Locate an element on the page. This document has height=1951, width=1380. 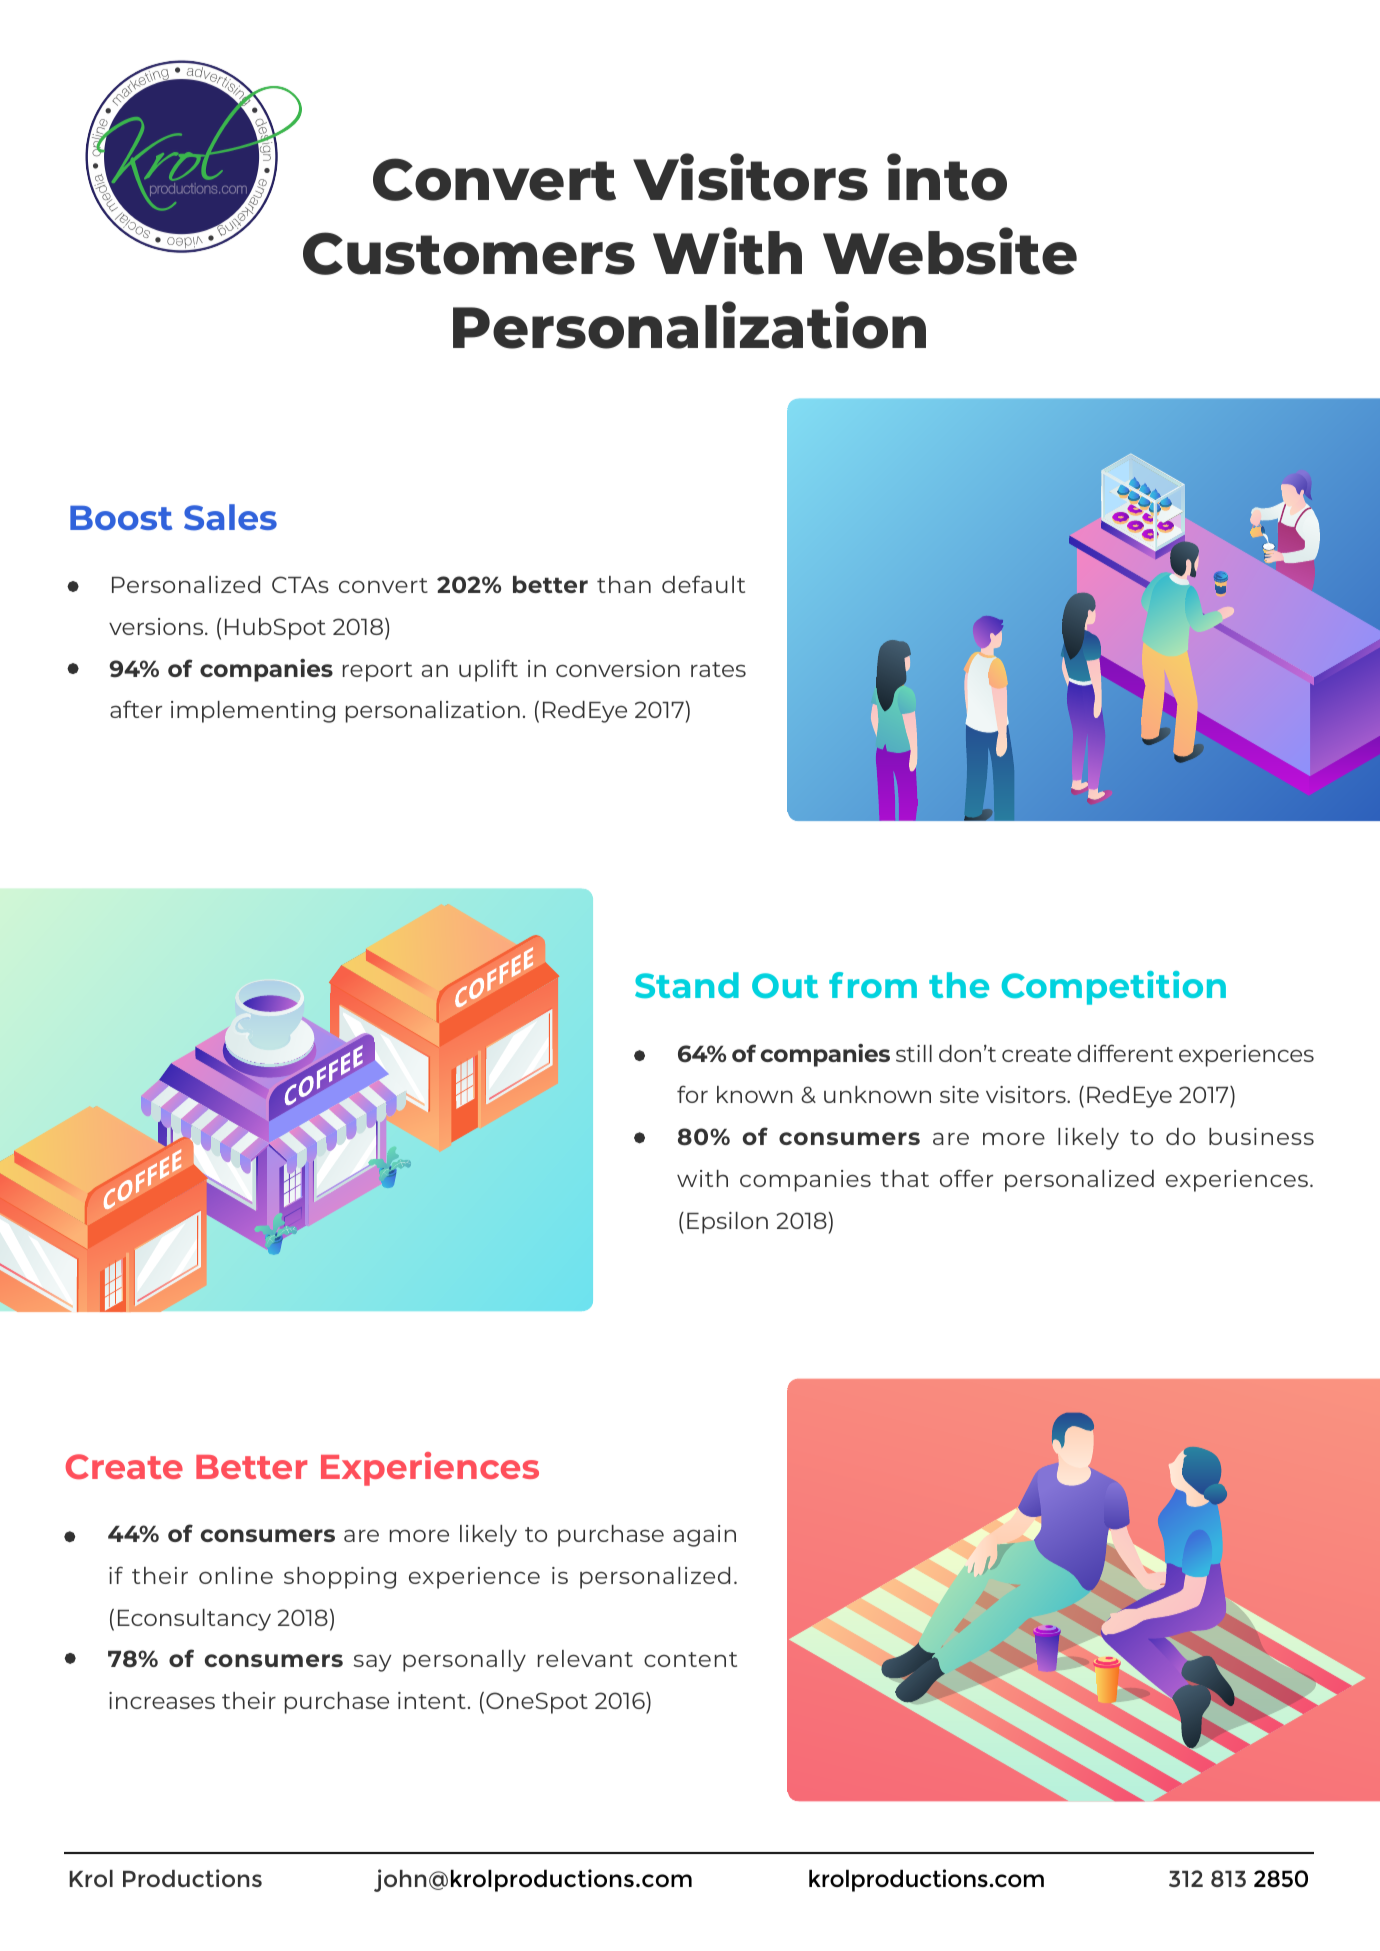
for is located at coordinates (692, 1094).
